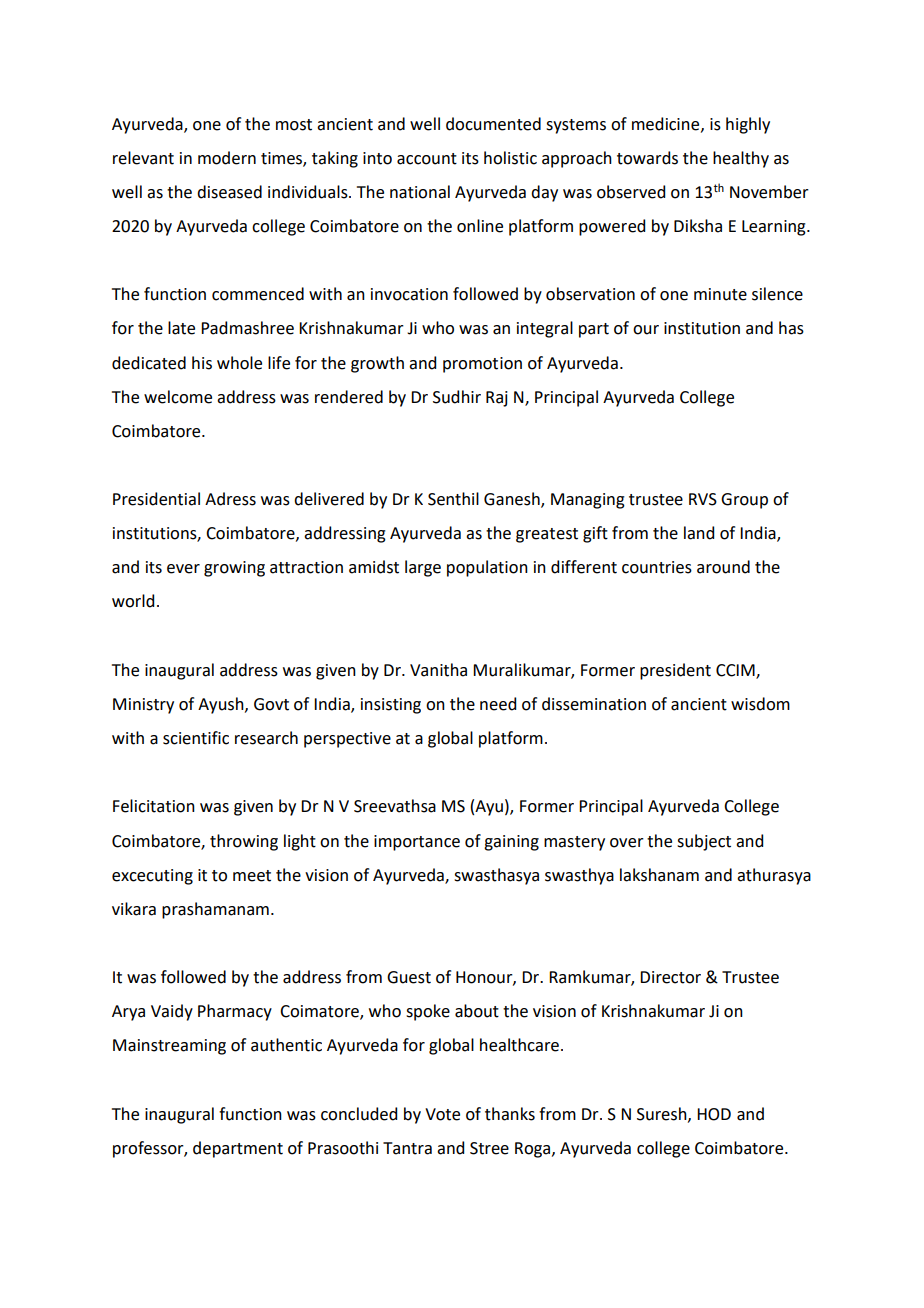 This screenshot has width=924, height=1308. I want to click on subject, so click(704, 842).
